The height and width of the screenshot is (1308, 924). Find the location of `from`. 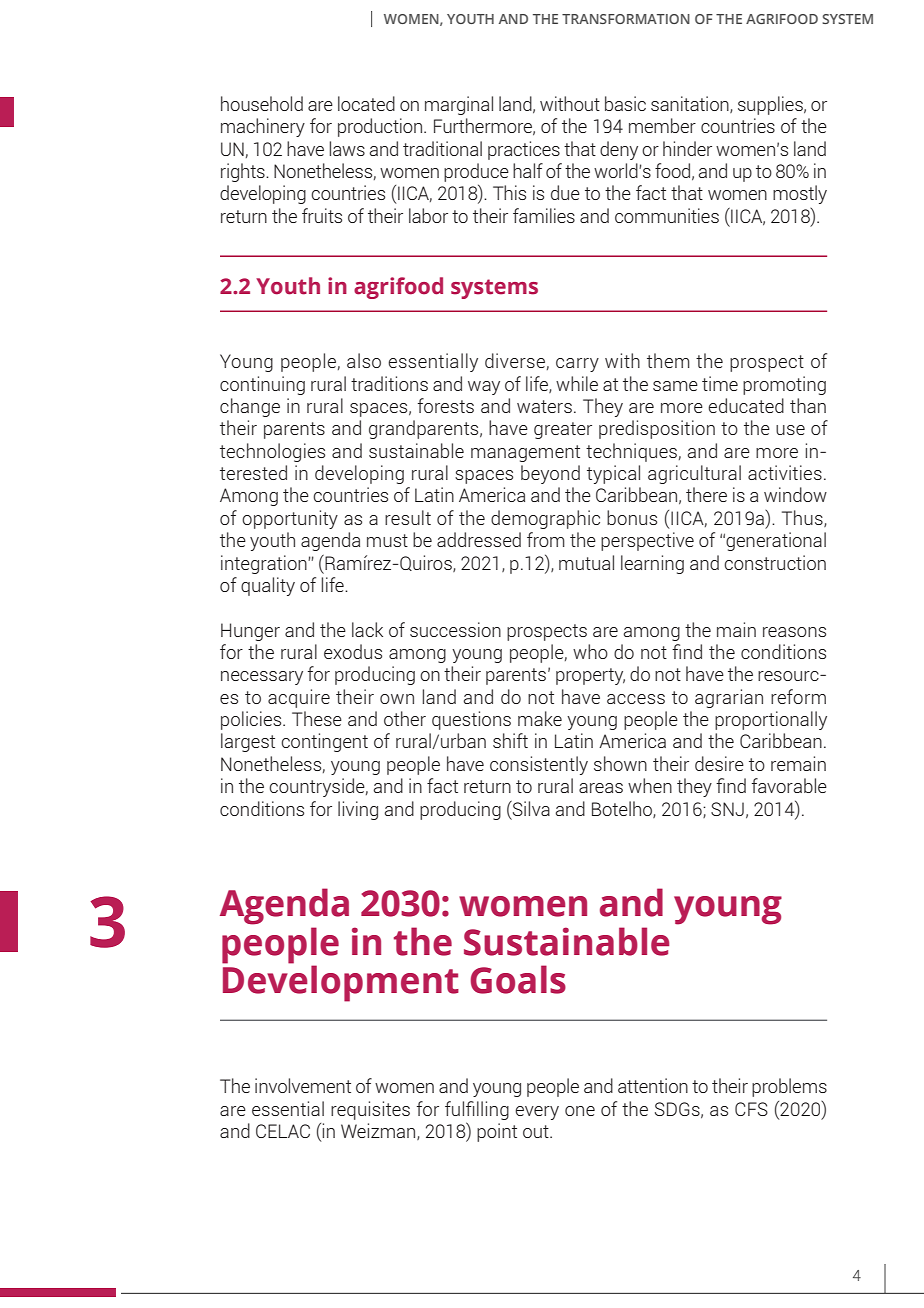

from is located at coordinates (546, 539).
